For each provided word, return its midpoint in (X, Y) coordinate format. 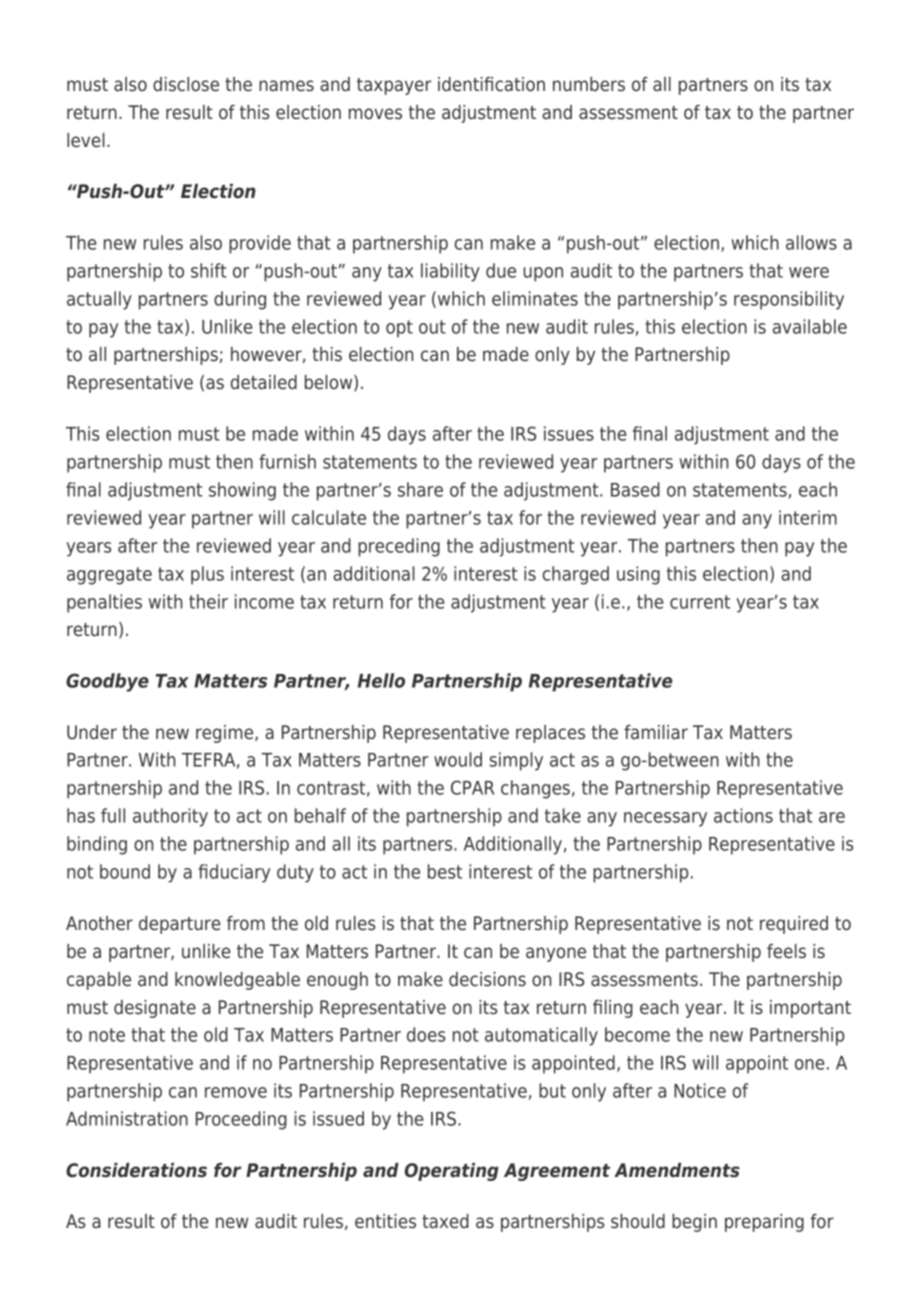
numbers (589, 84)
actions (743, 815)
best (445, 871)
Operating (452, 1172)
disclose (186, 84)
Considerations (136, 1170)
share (420, 489)
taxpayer (394, 86)
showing (242, 491)
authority (170, 817)
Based (635, 489)
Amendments (677, 1170)
